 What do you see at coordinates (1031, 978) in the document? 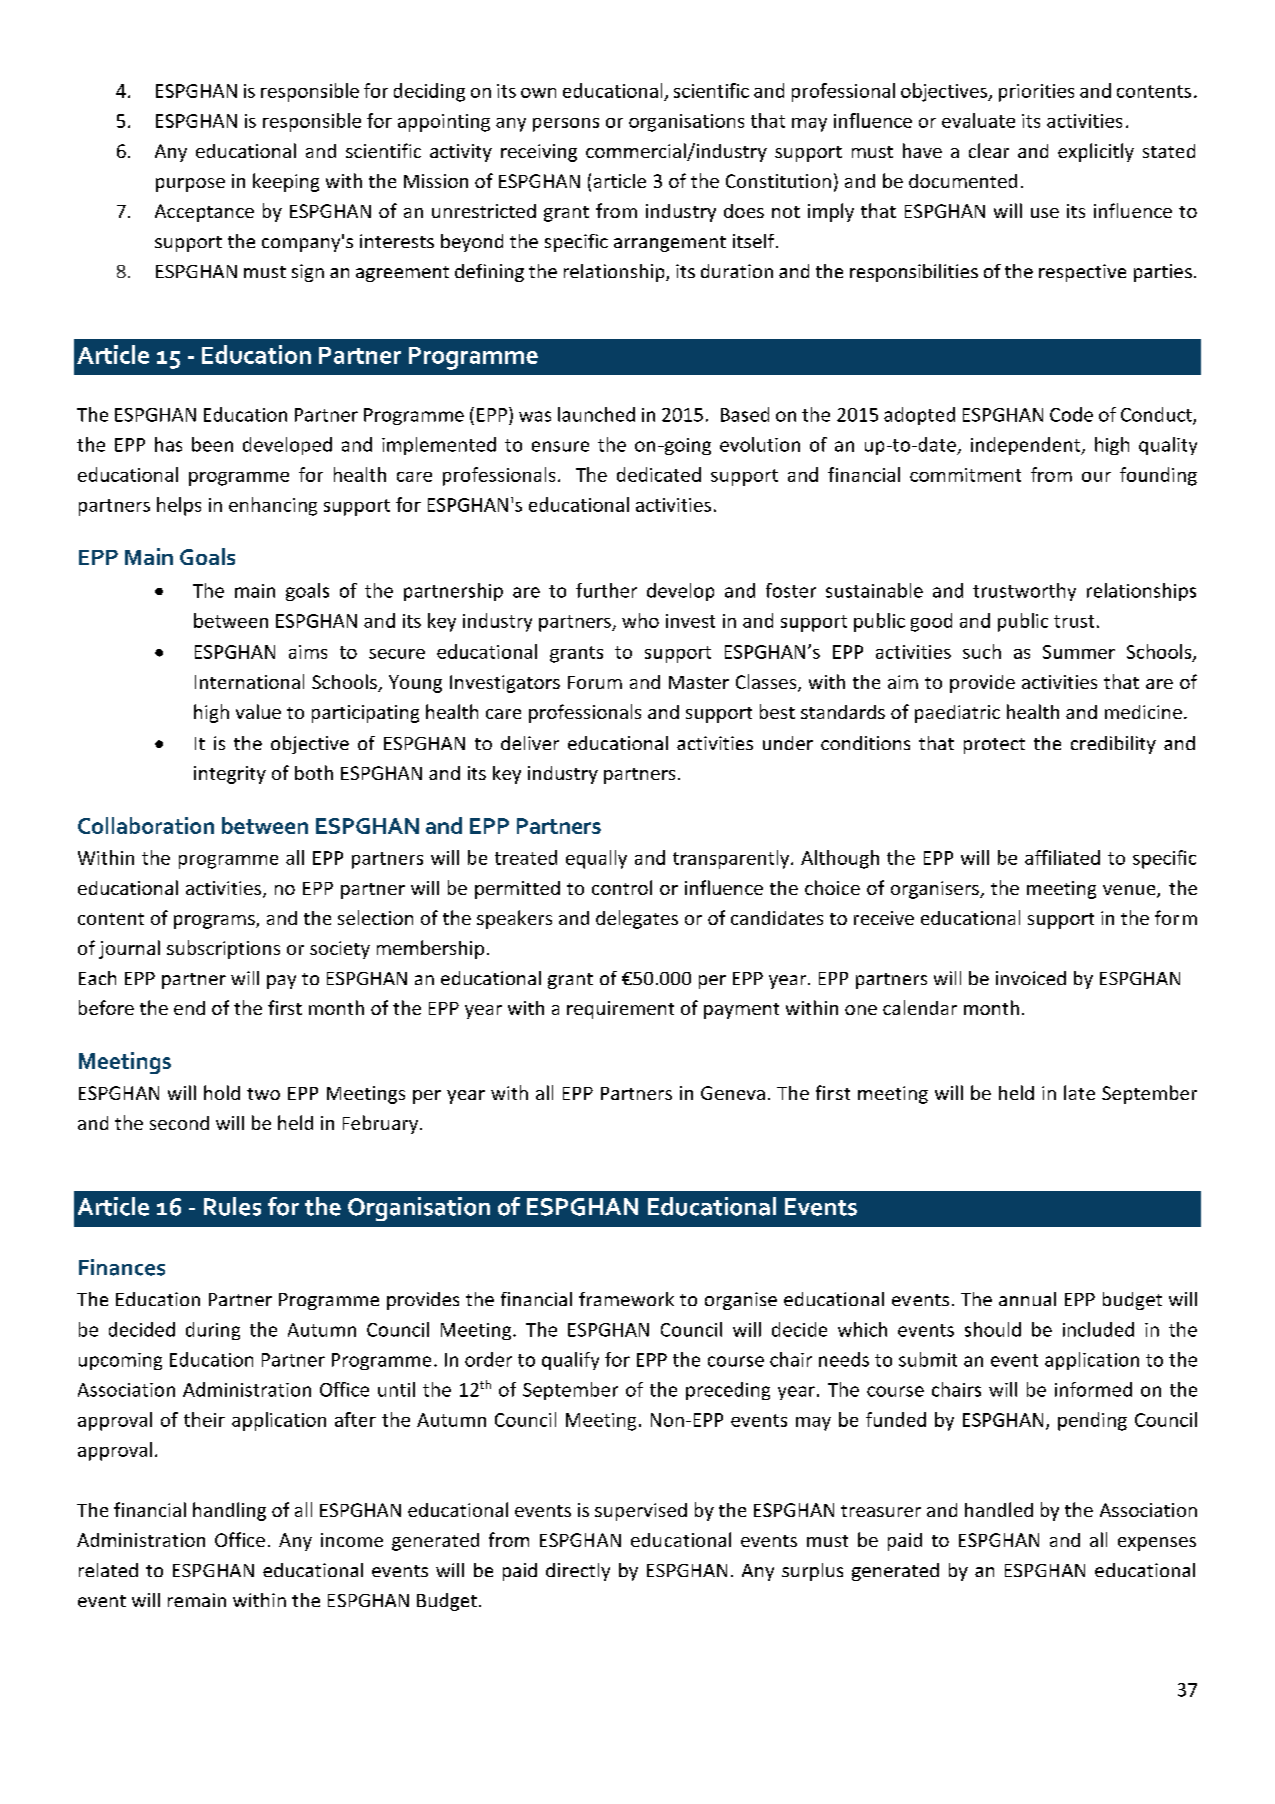
I see `invoiced` at bounding box center [1031, 978].
